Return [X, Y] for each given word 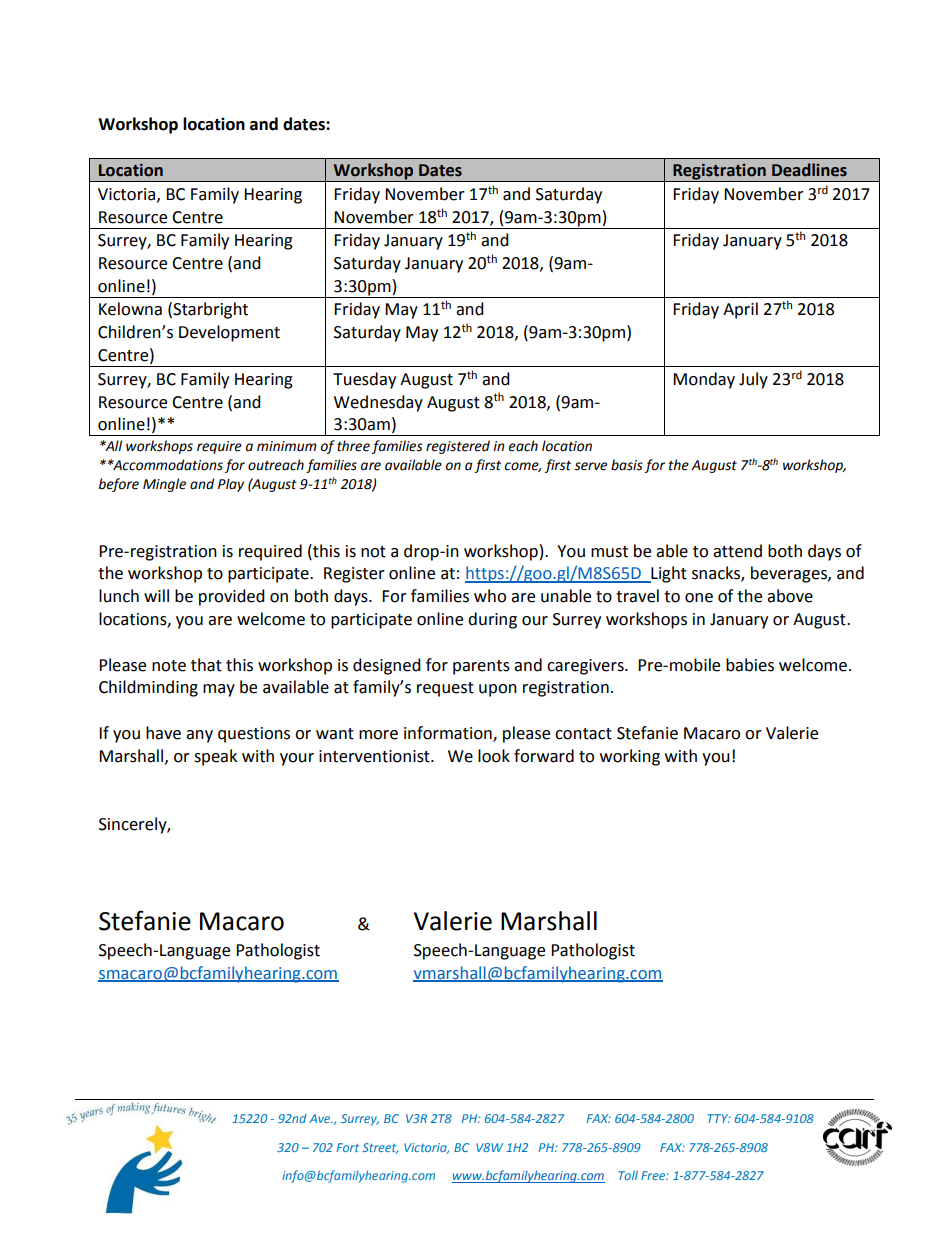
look [494, 756]
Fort [348, 1147]
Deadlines [809, 170]
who [490, 596]
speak [215, 757]
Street [380, 1148]
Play [231, 485]
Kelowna [130, 309]
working [630, 757]
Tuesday [364, 380]
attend [737, 551]
